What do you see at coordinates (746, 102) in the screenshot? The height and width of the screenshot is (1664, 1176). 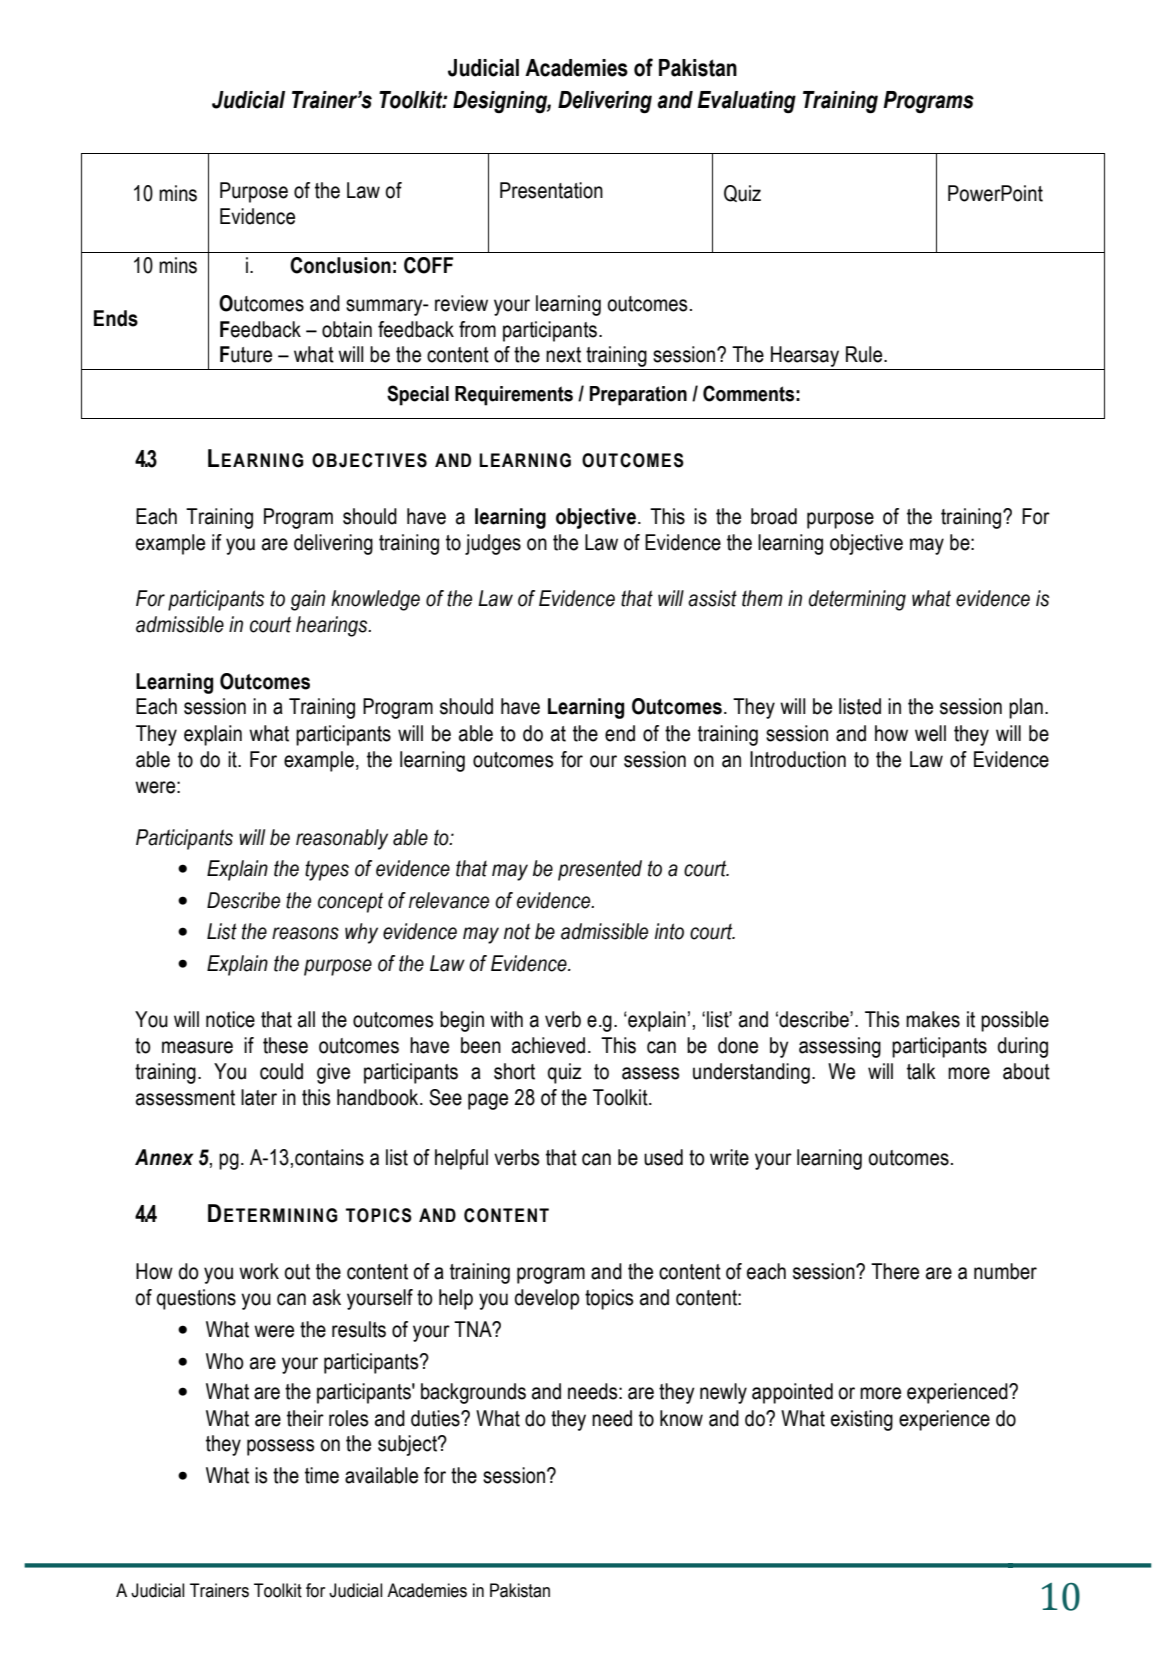 I see `Evaluating` at bounding box center [746, 102].
